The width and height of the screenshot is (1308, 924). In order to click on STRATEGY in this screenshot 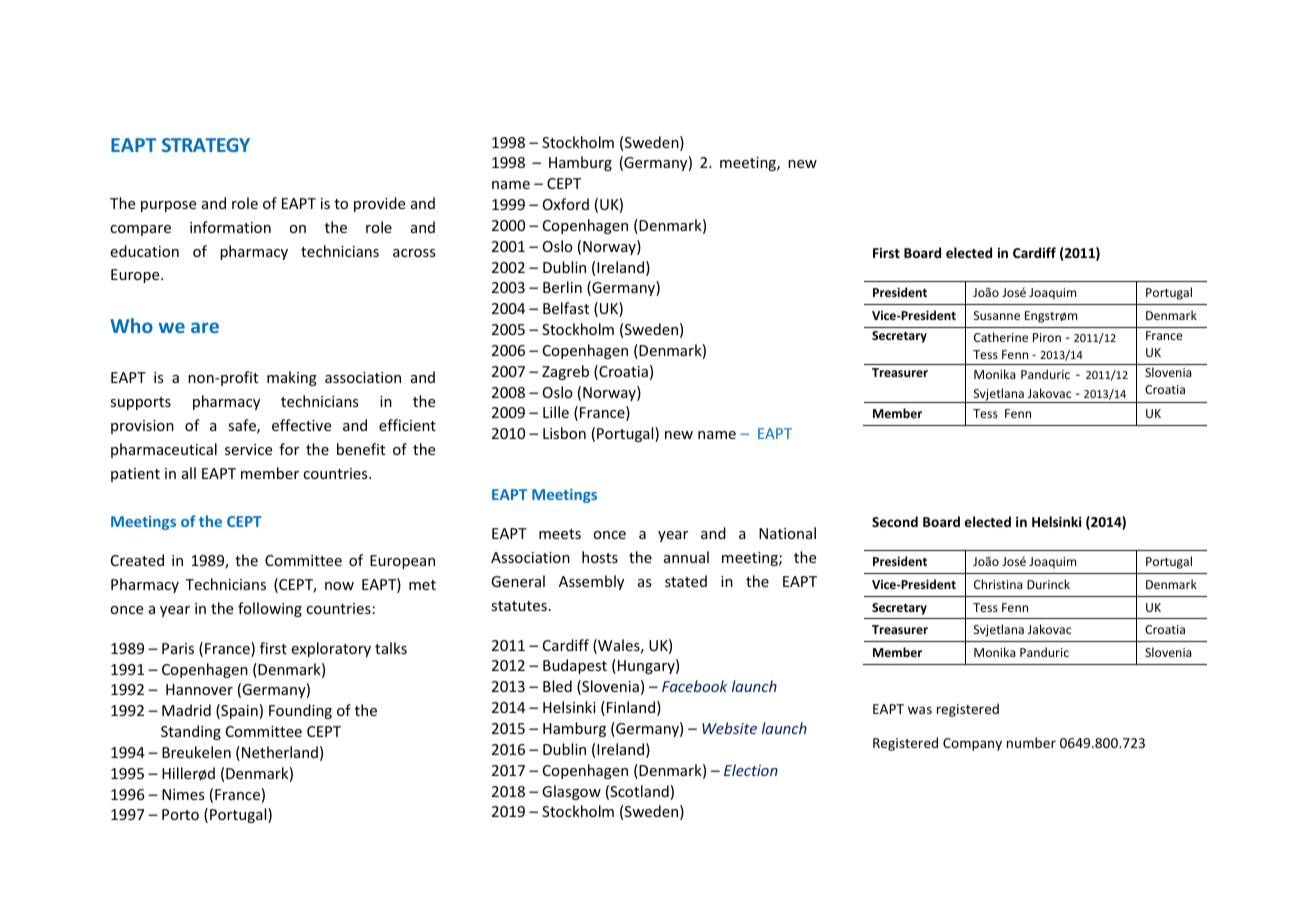, I will do `click(206, 145)`.
